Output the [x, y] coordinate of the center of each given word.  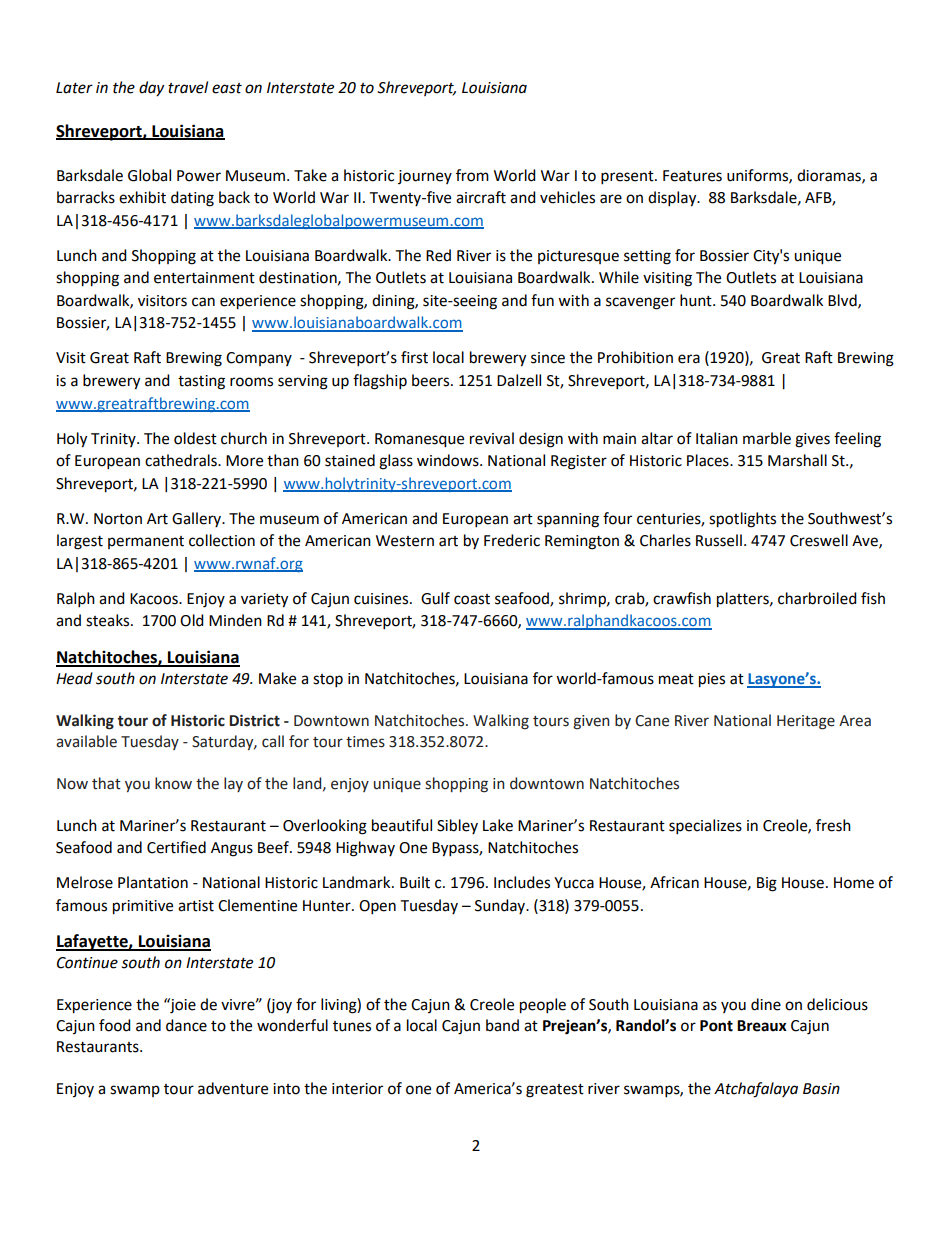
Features [692, 176]
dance [186, 1025]
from [472, 175]
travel [188, 87]
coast [472, 599]
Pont [716, 1026]
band [502, 1025]
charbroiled [817, 598]
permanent [146, 542]
